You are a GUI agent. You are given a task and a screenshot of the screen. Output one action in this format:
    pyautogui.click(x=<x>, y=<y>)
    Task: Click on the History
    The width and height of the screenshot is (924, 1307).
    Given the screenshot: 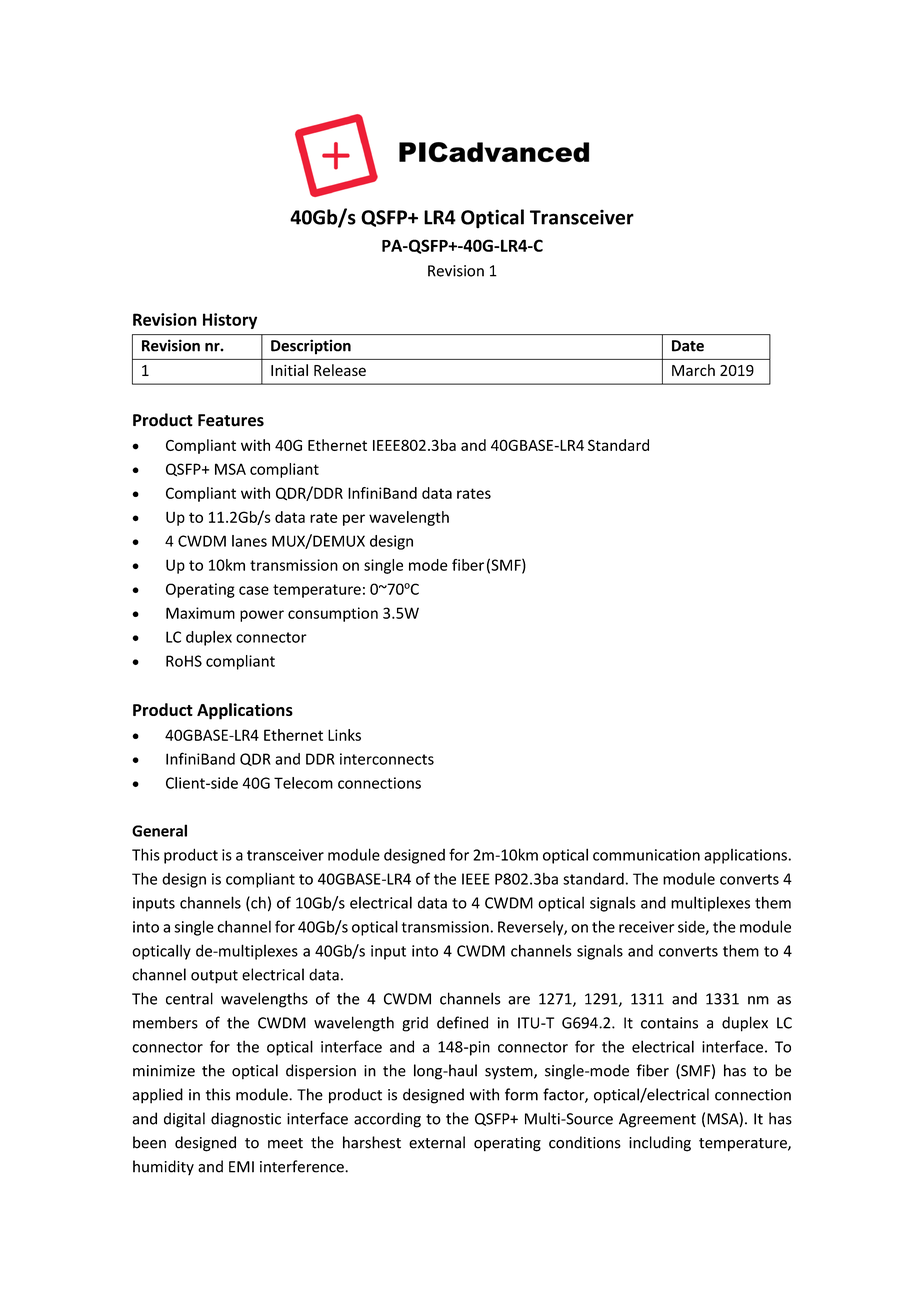 What is the action you would take?
    pyautogui.click(x=230, y=321)
